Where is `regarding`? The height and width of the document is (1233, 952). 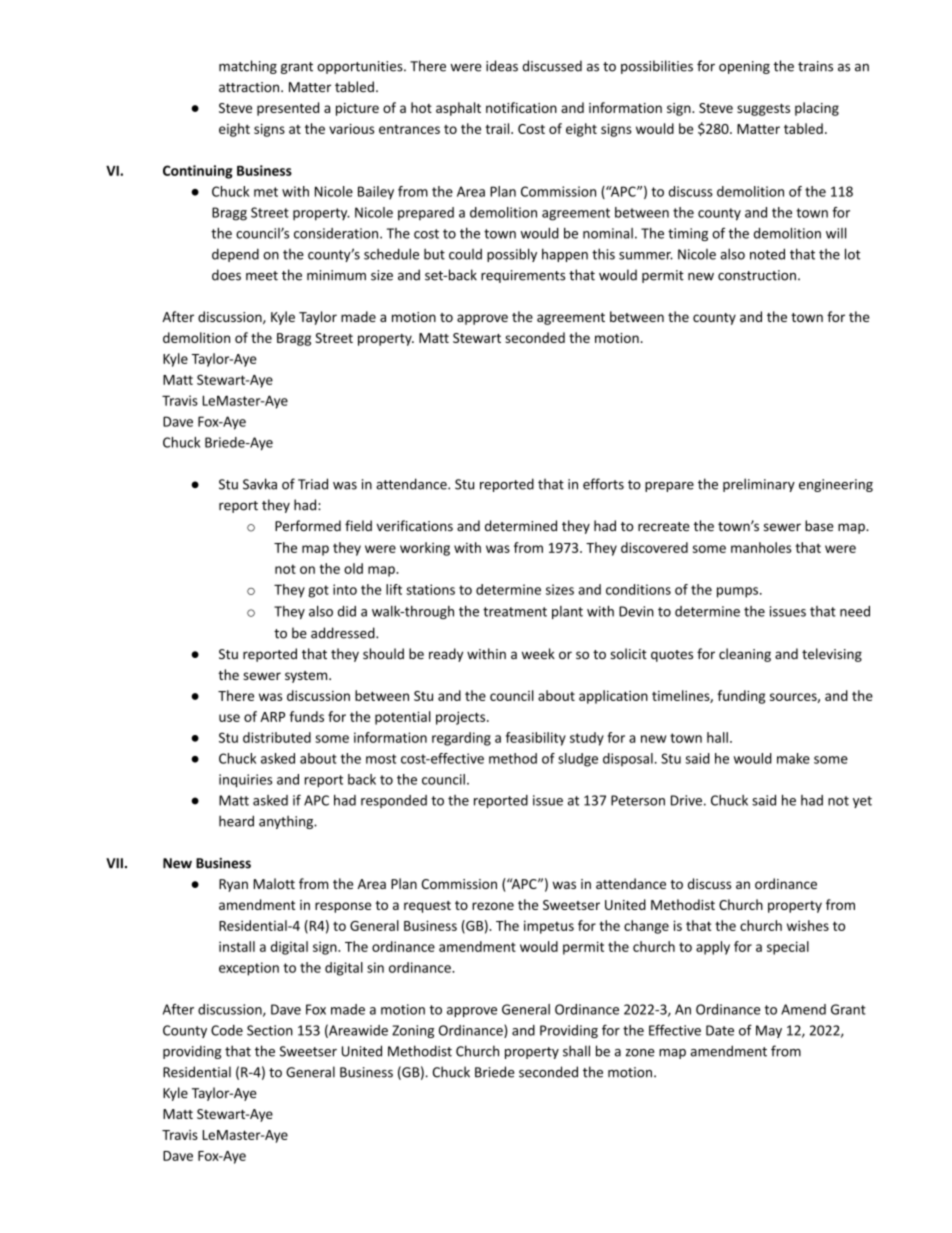
regarding is located at coordinates (461, 739).
